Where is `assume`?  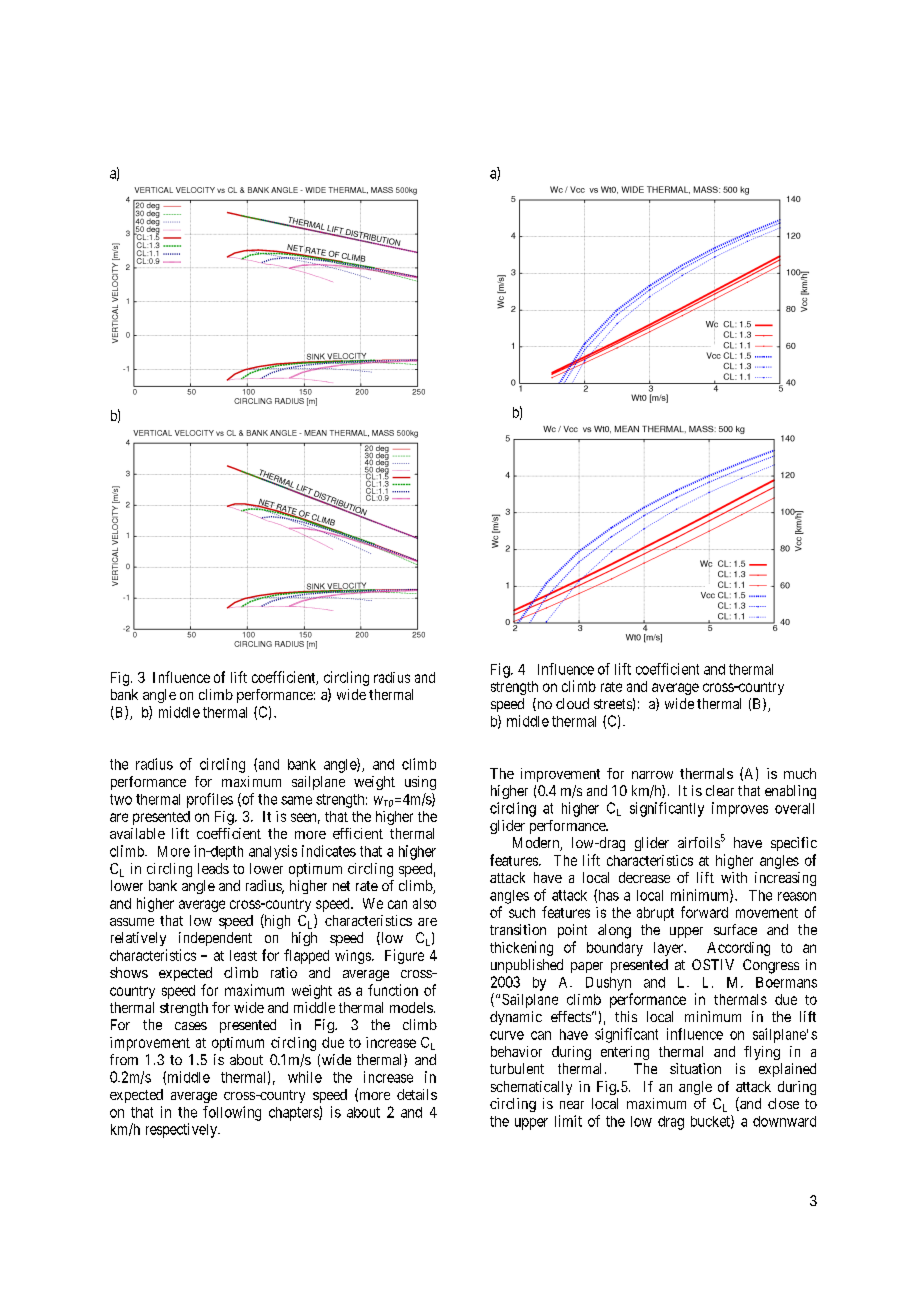
assume is located at coordinates (132, 922).
